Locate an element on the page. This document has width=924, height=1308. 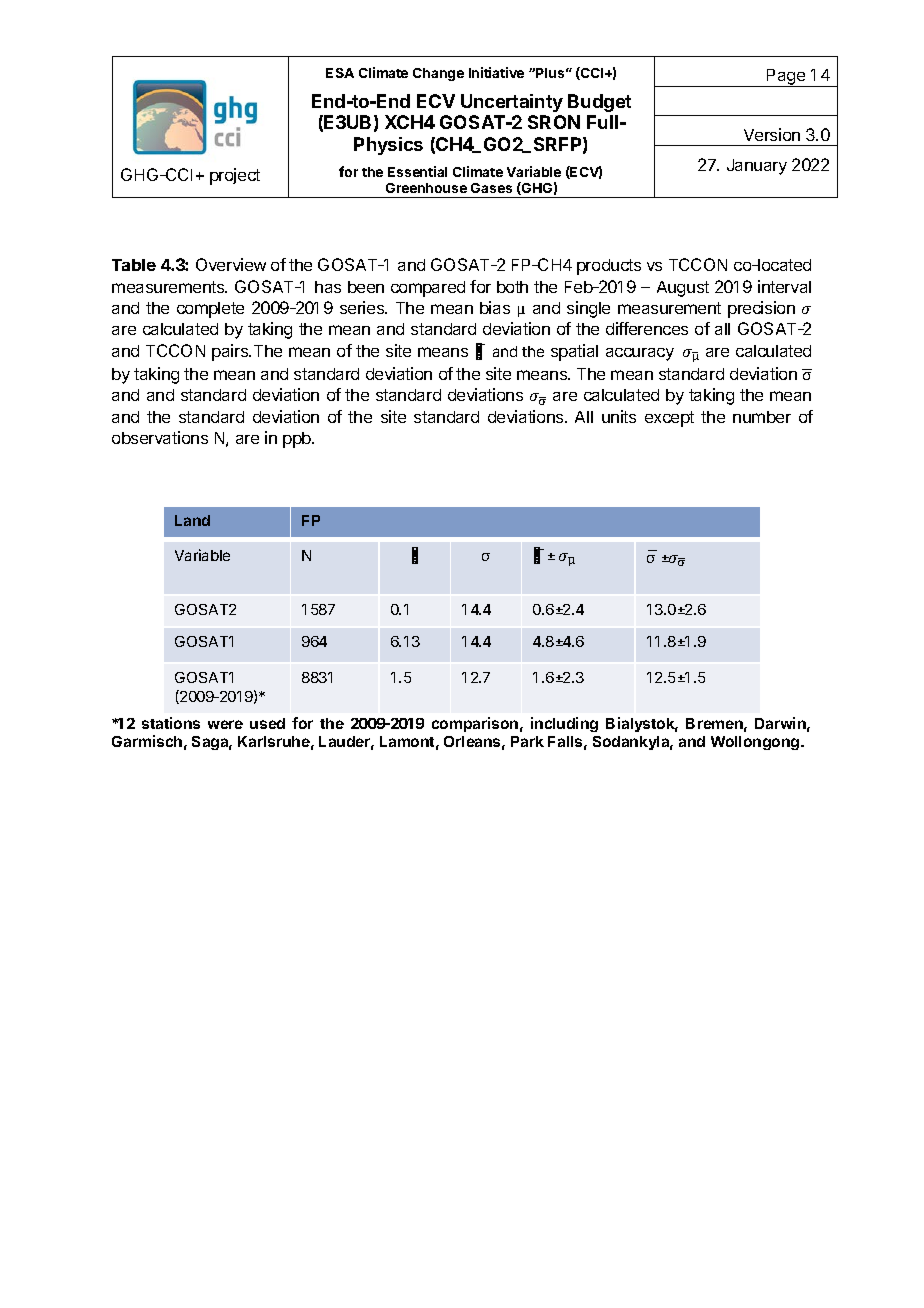
Park is located at coordinates (527, 741).
